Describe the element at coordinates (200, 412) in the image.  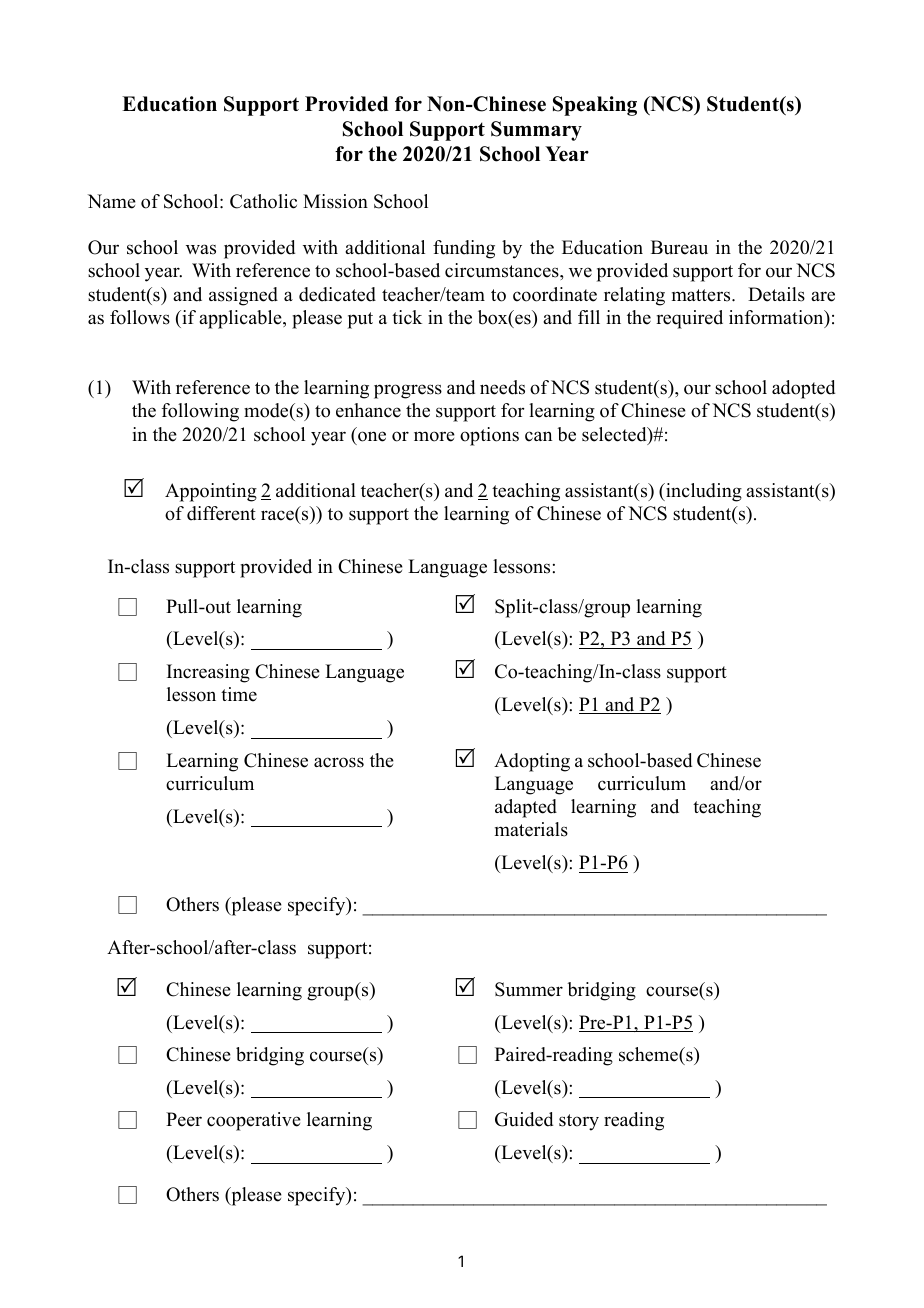
I see `following` at that location.
